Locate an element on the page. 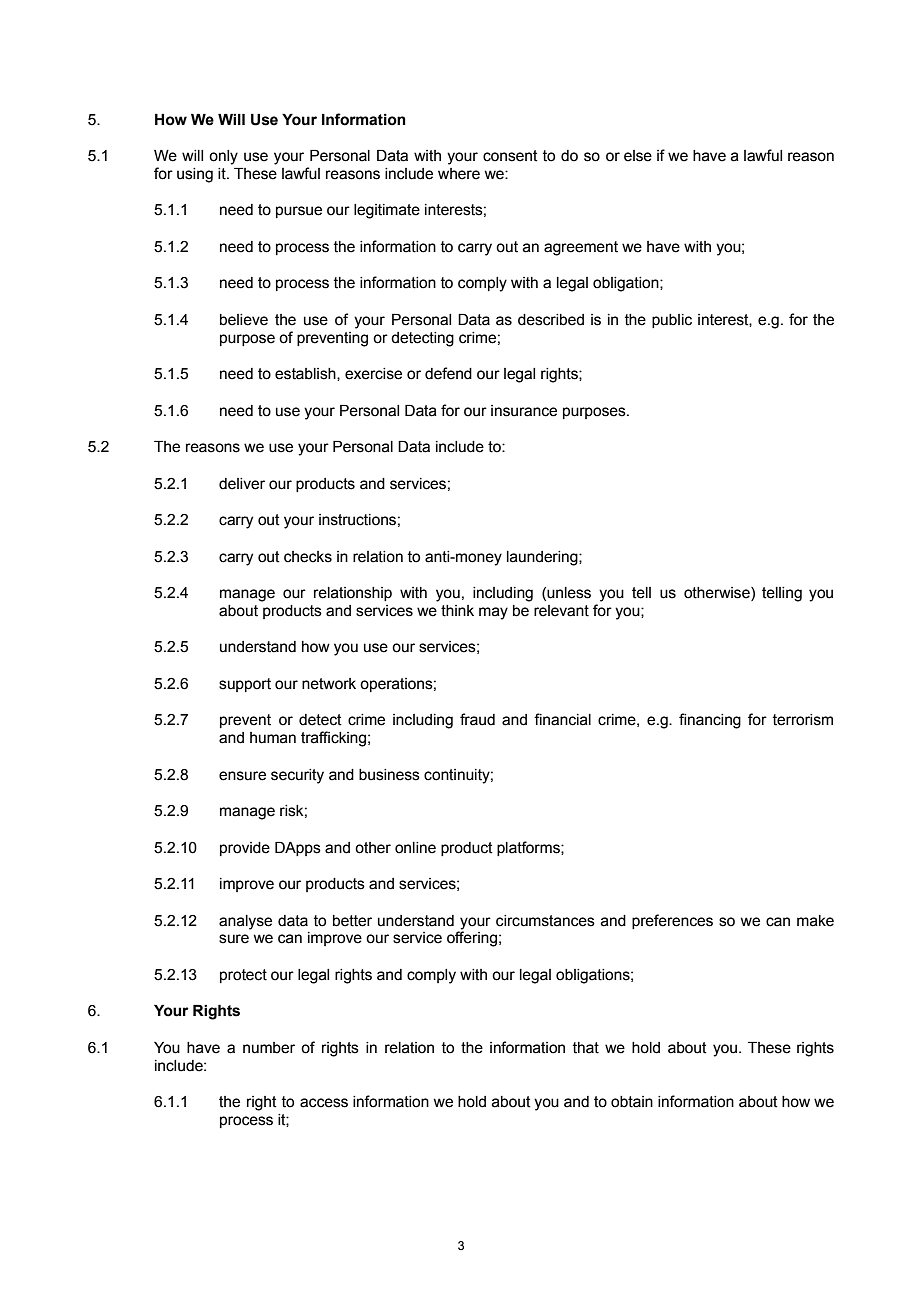  insurance is located at coordinates (524, 411).
